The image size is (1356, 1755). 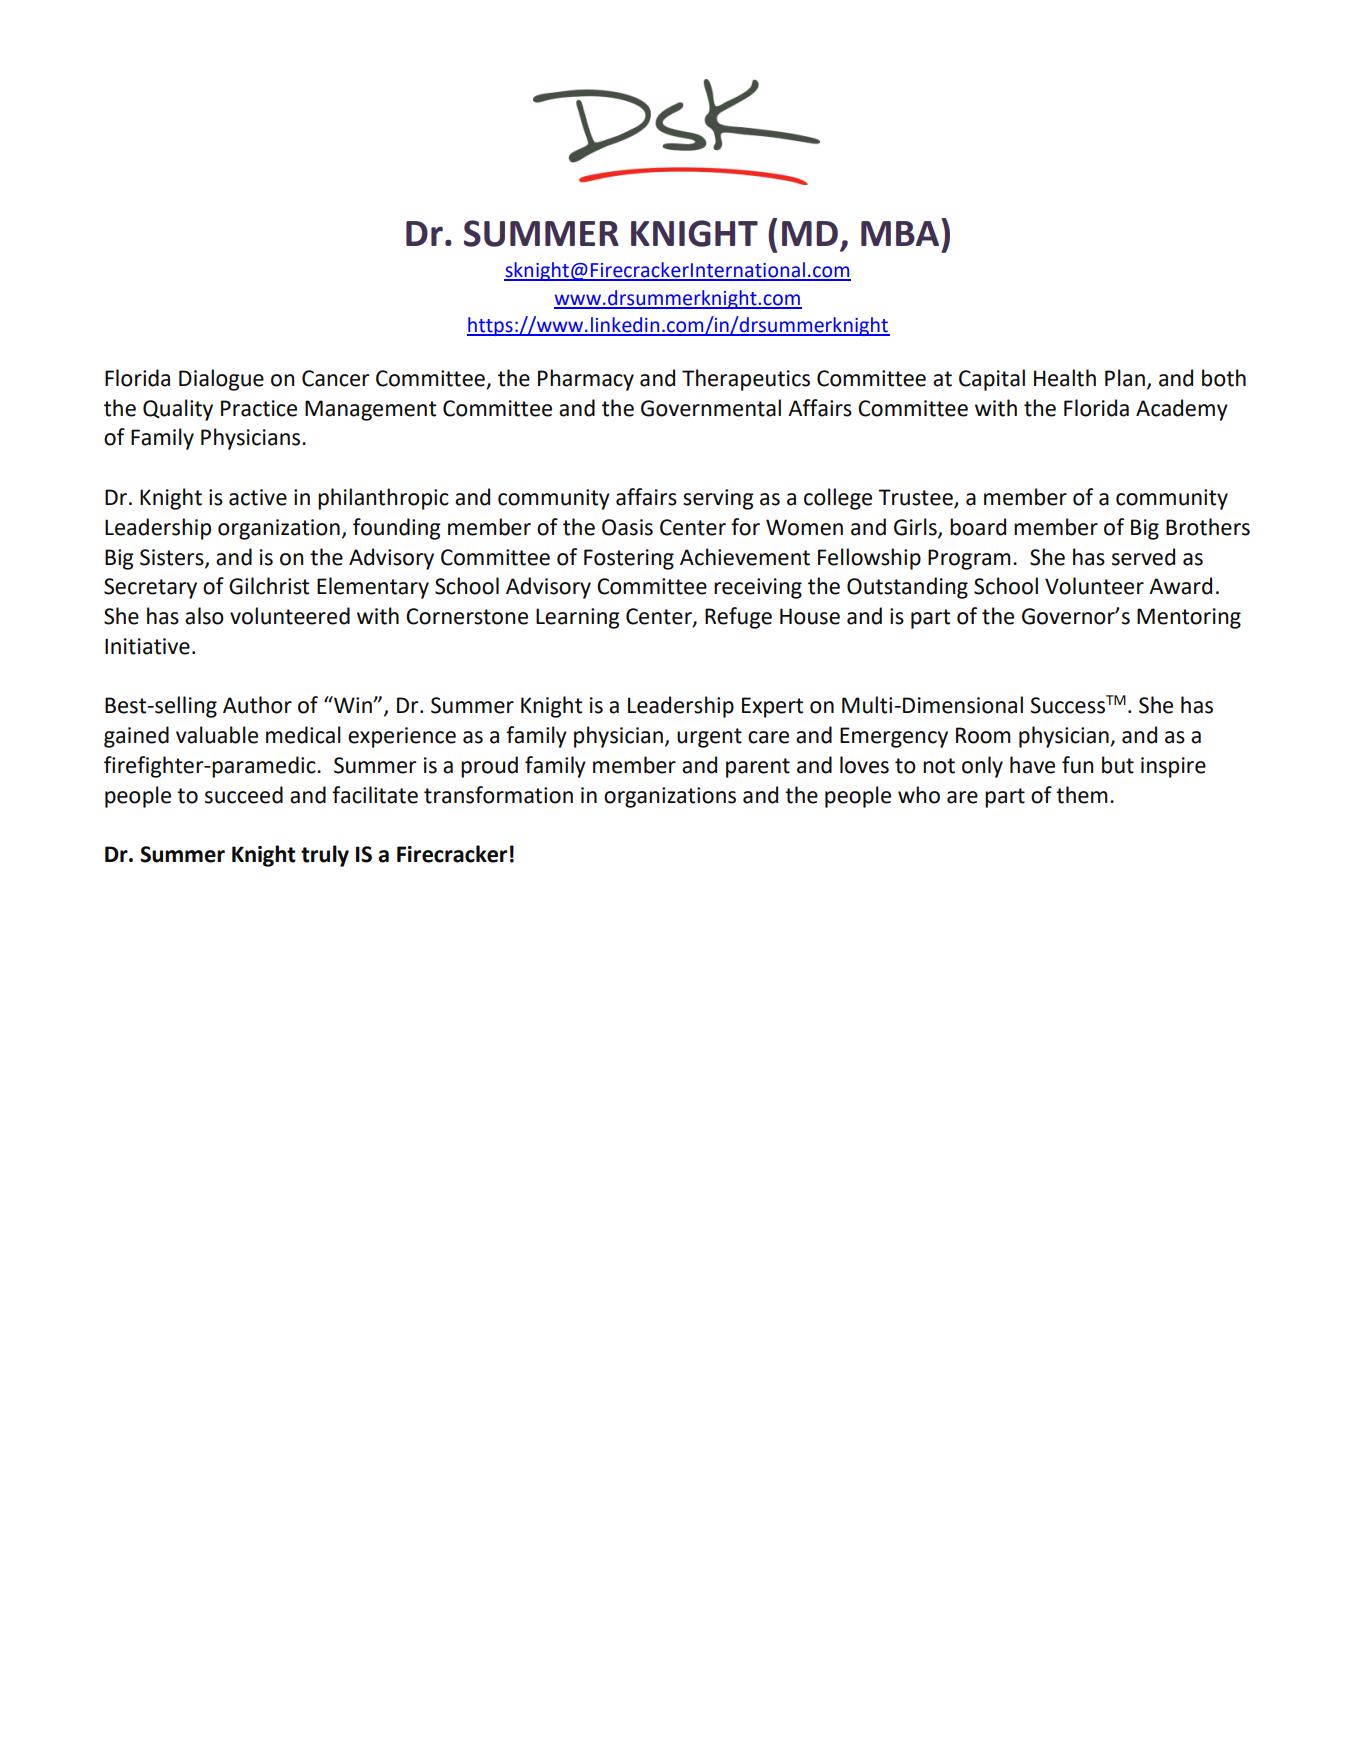 I want to click on Cancer, so click(x=336, y=378).
